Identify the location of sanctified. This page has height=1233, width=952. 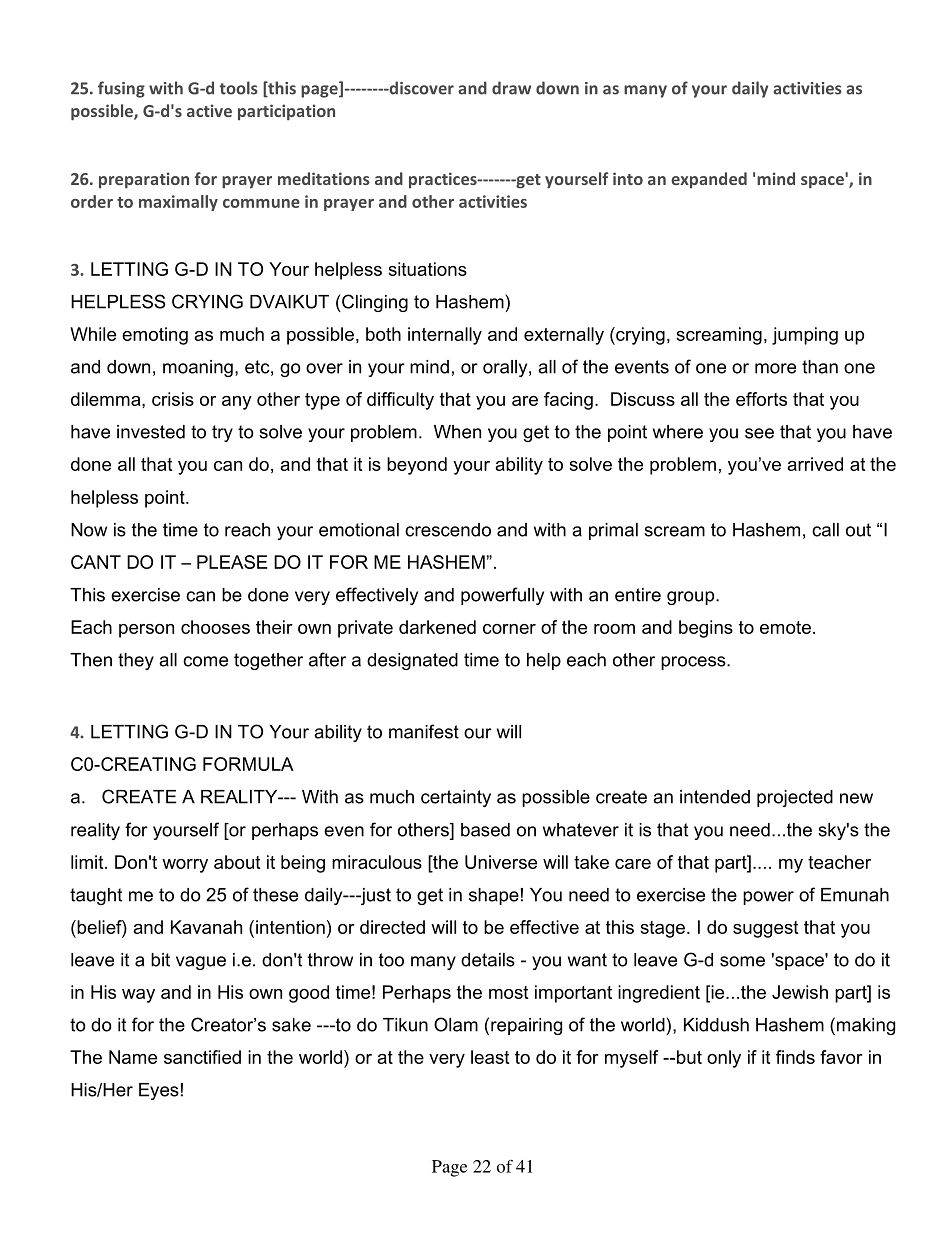
(202, 1057).
